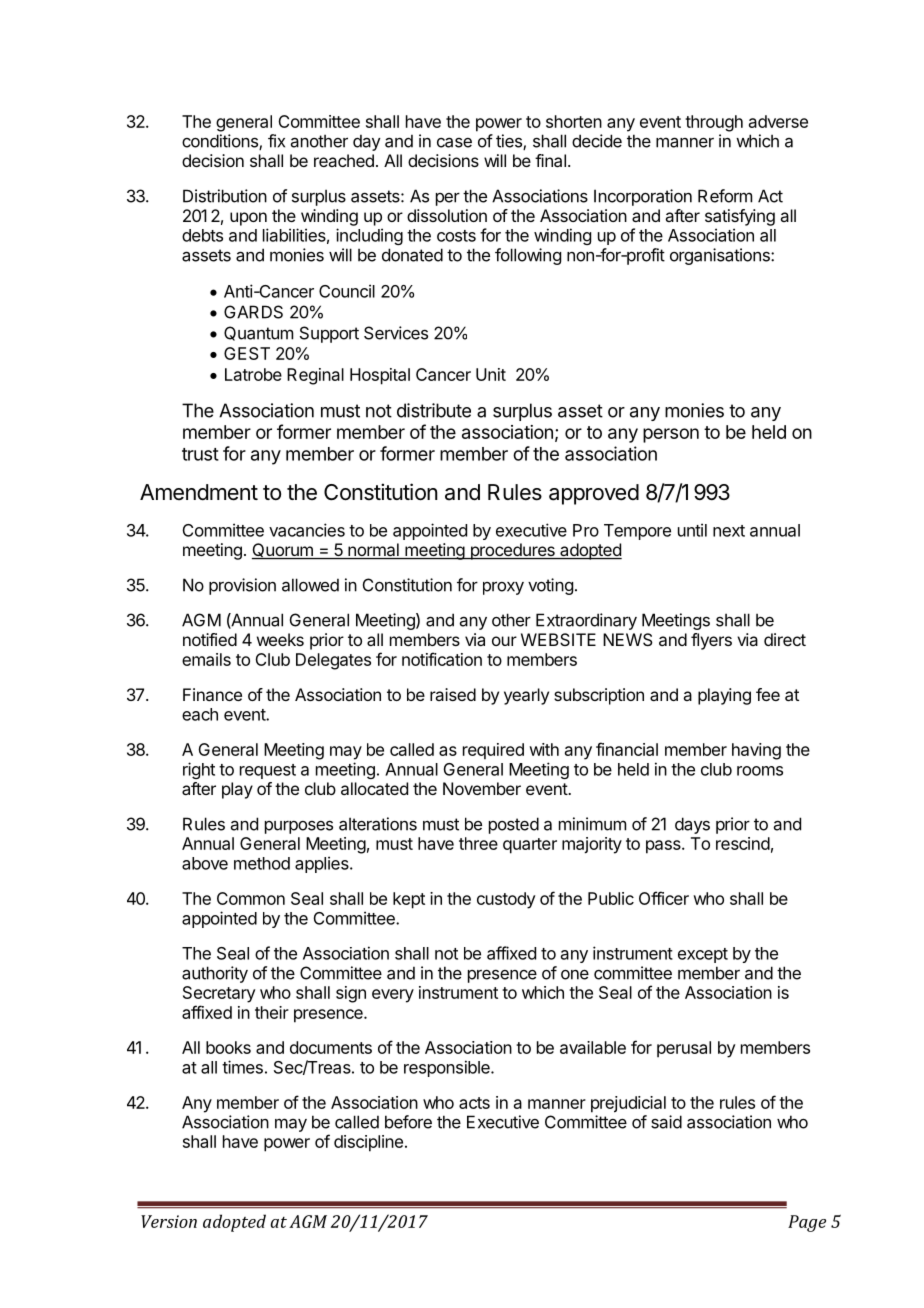 Image resolution: width=924 pixels, height=1308 pixels. What do you see at coordinates (807, 1223) in the screenshot?
I see `Page` at bounding box center [807, 1223].
